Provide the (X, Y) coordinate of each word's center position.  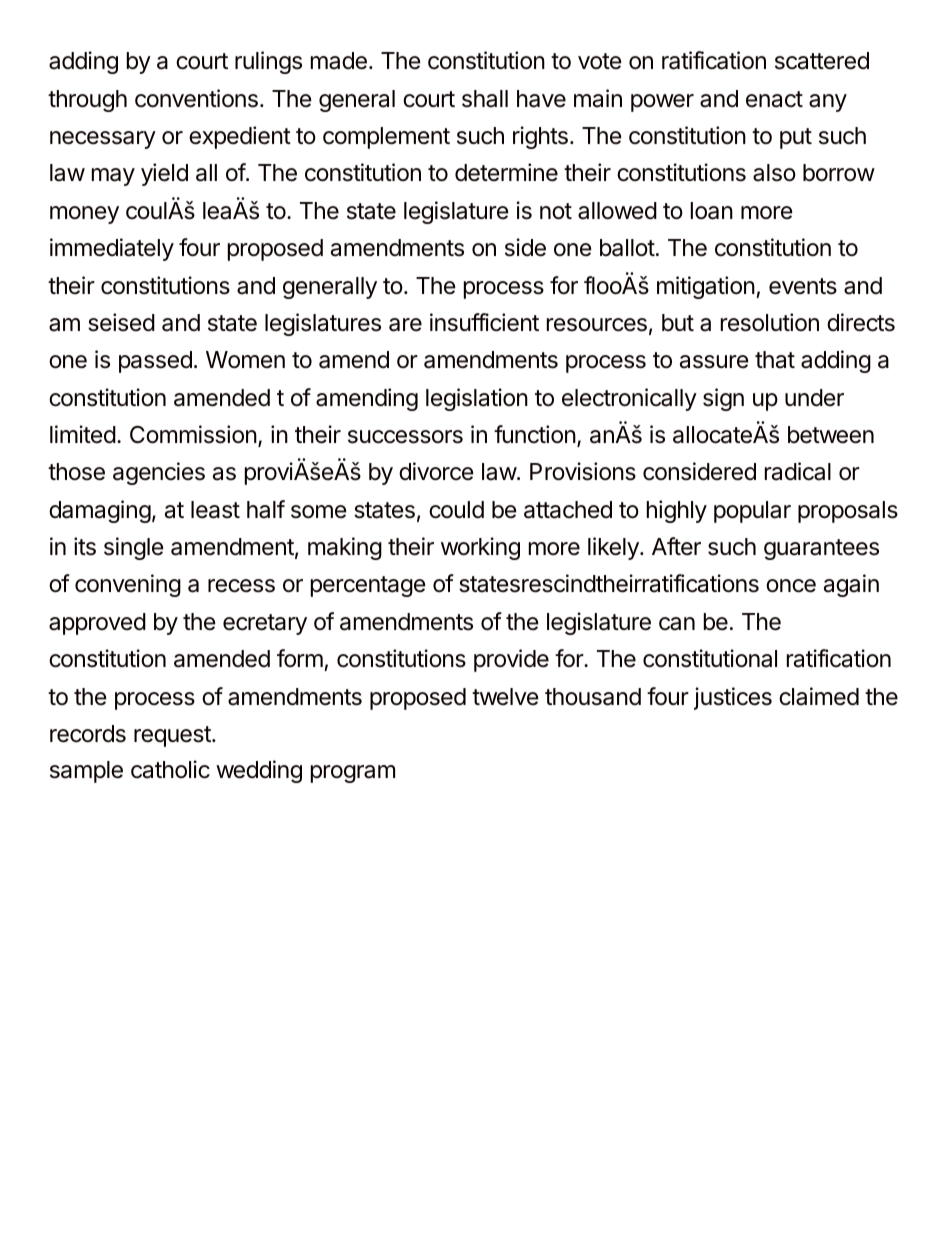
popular (752, 512)
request (173, 736)
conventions (196, 98)
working (480, 548)
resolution (770, 322)
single (134, 548)
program (353, 774)
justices (733, 698)
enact (774, 99)
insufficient (484, 322)
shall (485, 99)
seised (121, 322)
